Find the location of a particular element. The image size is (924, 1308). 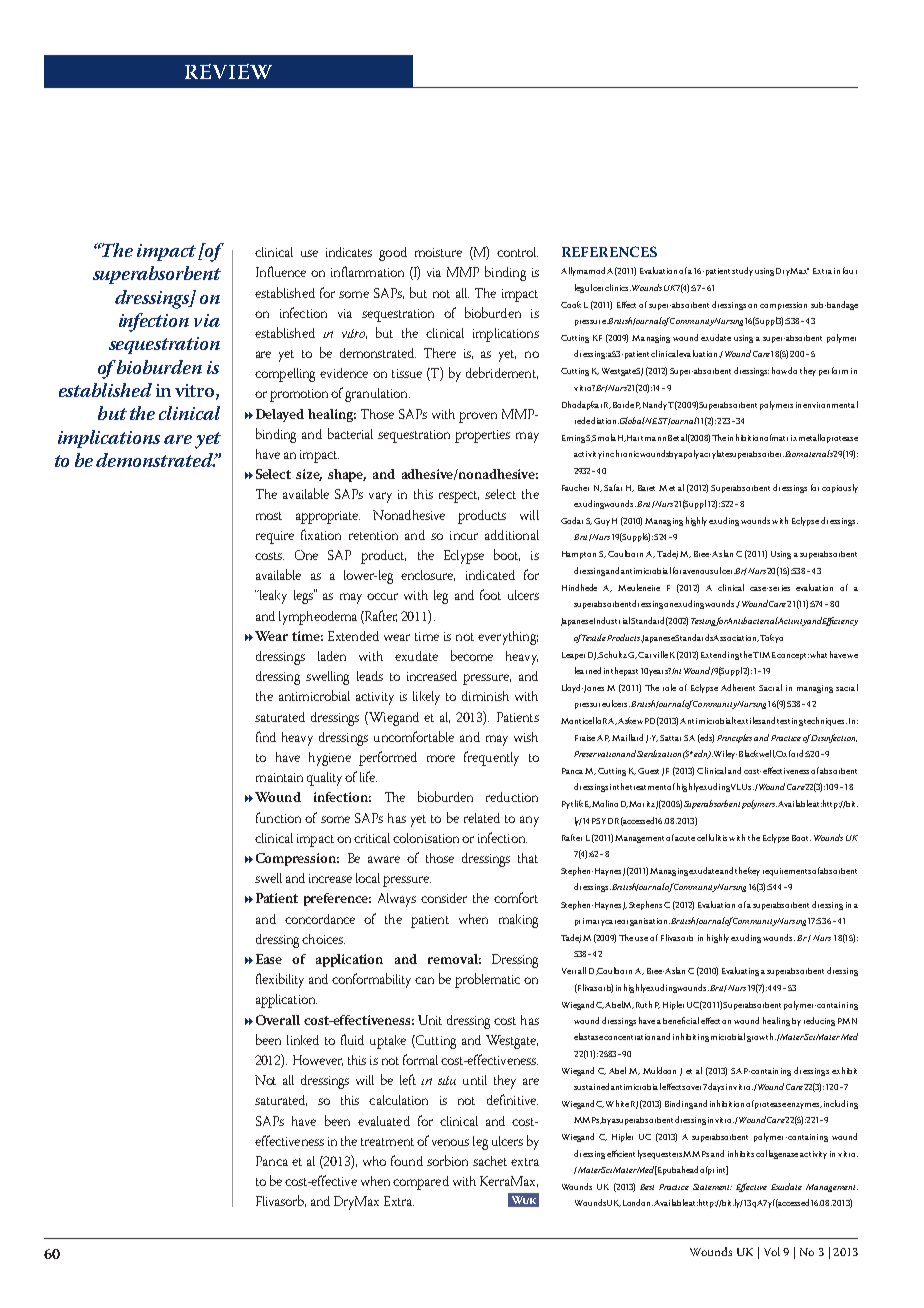

that is located at coordinates (528, 858).
